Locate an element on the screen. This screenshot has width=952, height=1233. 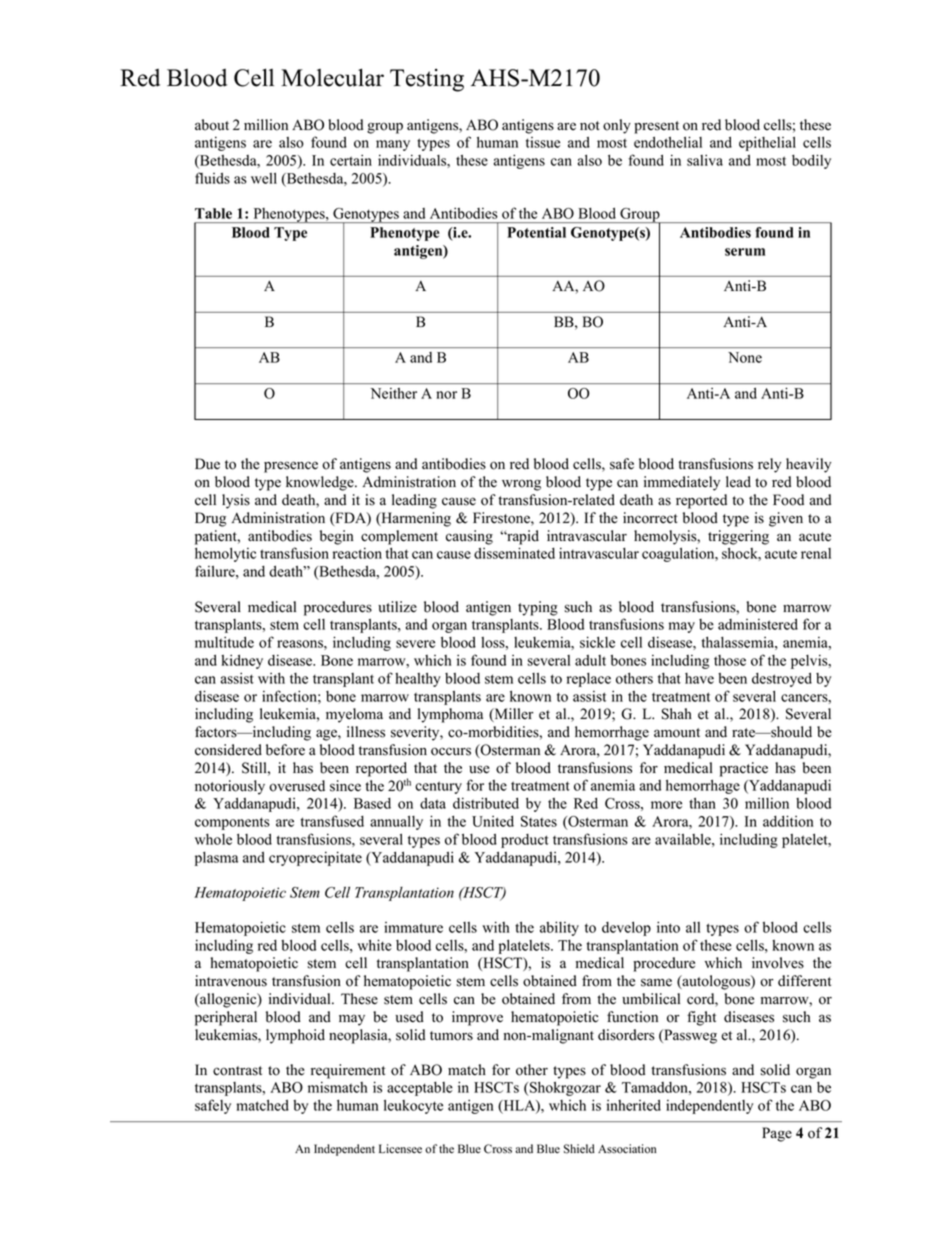
Page is located at coordinates (777, 1134).
